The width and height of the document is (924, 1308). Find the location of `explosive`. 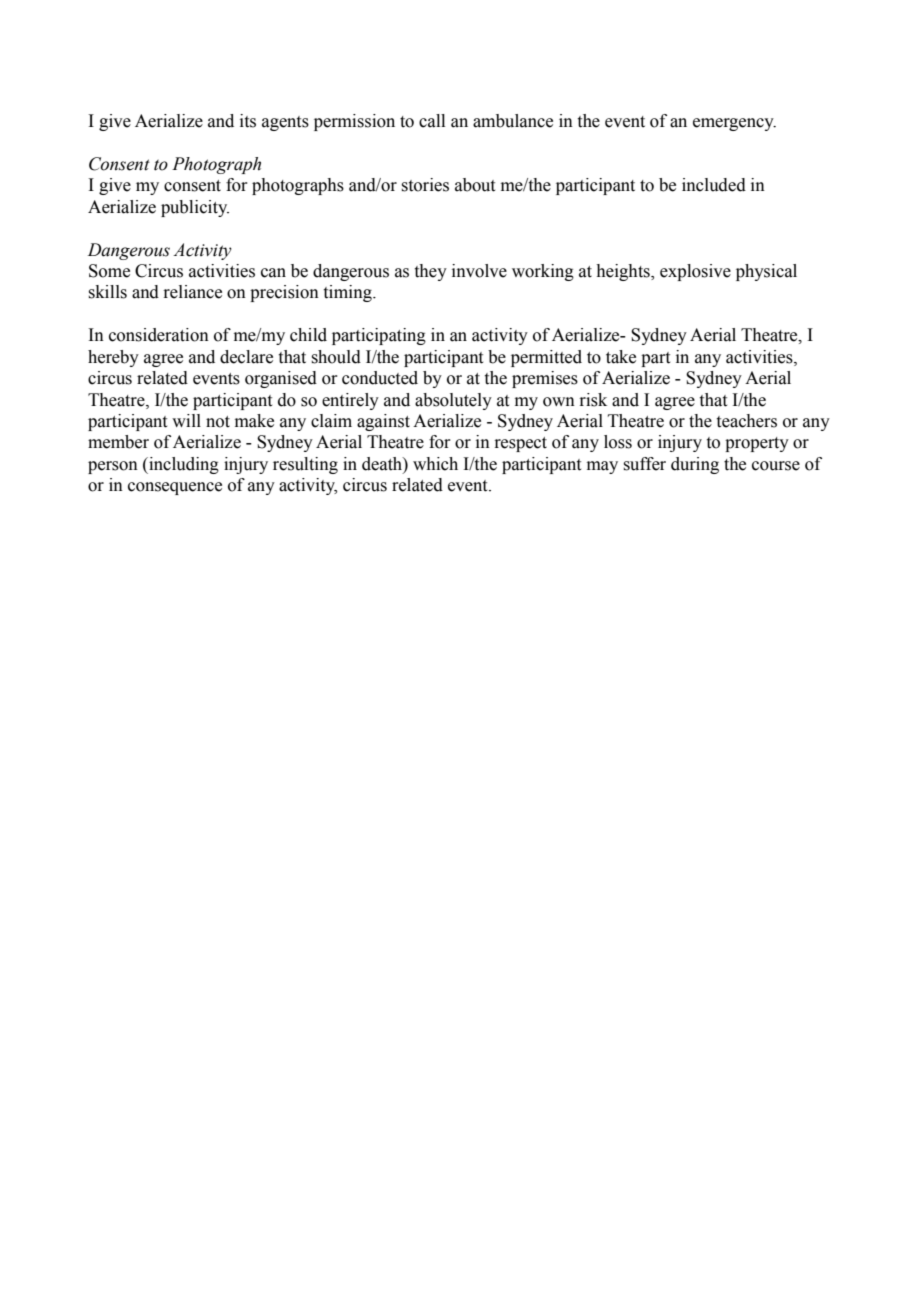

explosive is located at coordinates (695, 272).
